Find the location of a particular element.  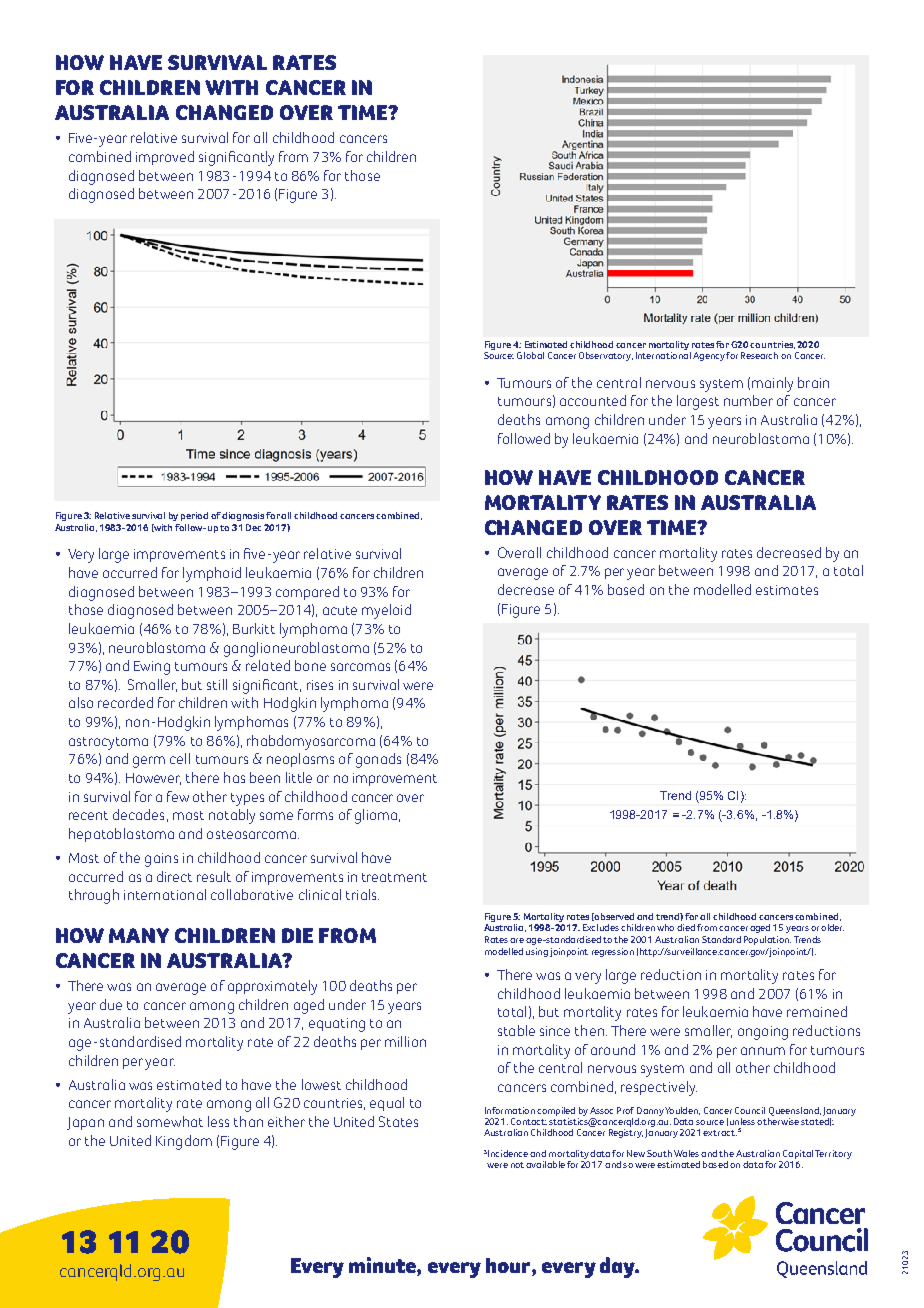

recorded is located at coordinates (125, 702).
